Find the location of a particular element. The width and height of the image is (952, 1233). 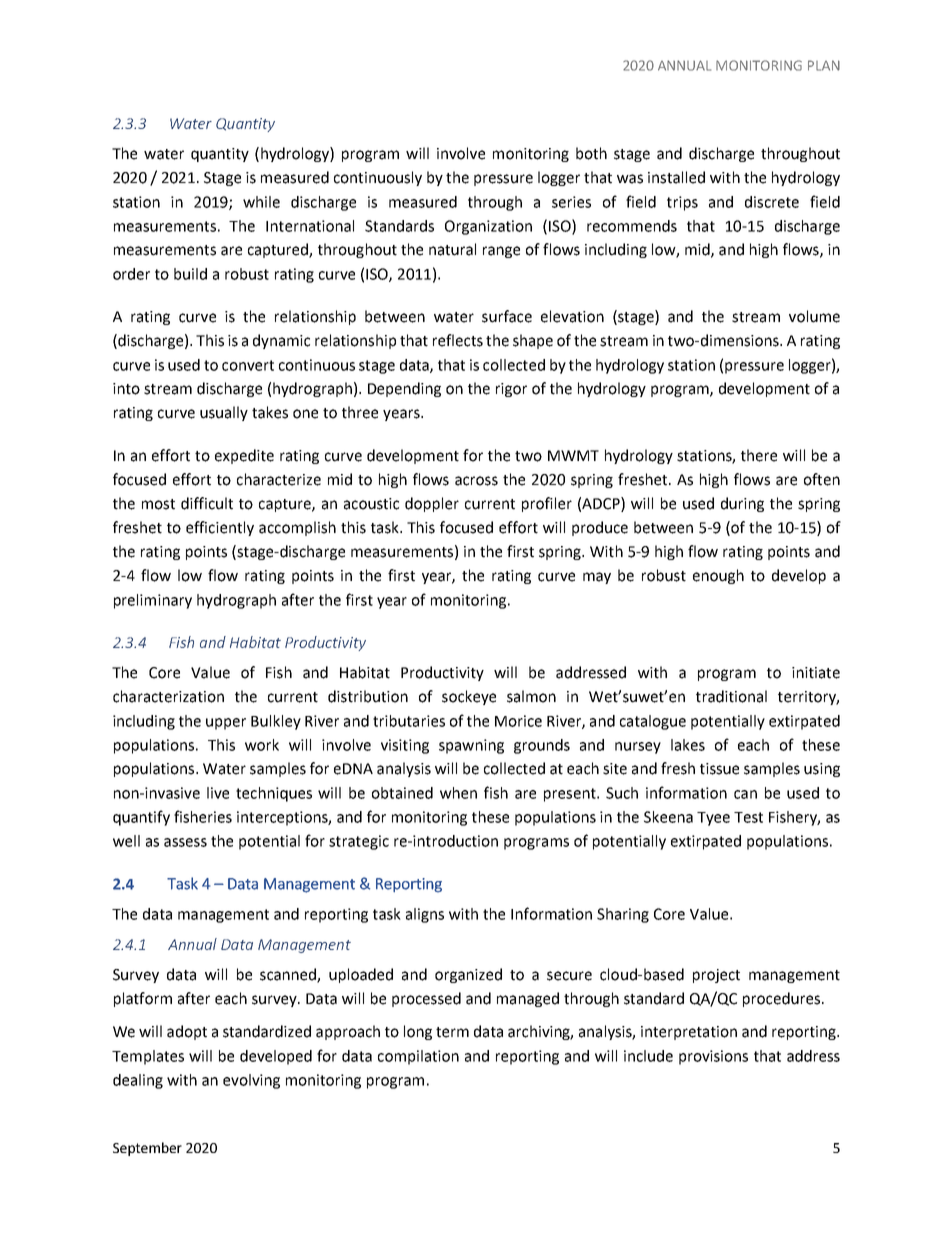

compilation is located at coordinates (418, 1057).
